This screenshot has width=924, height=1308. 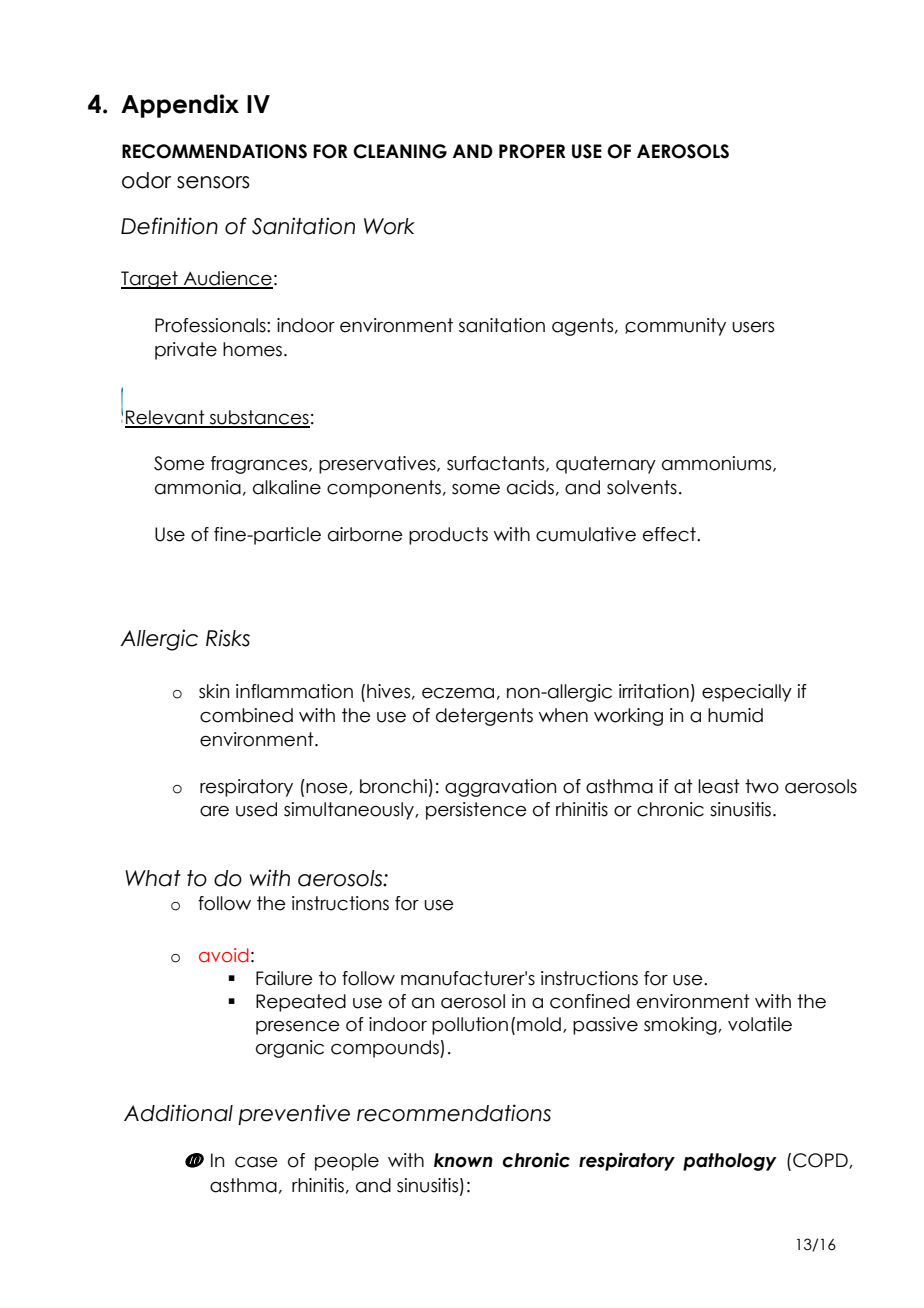 I want to click on PROPER, so click(x=532, y=151).
